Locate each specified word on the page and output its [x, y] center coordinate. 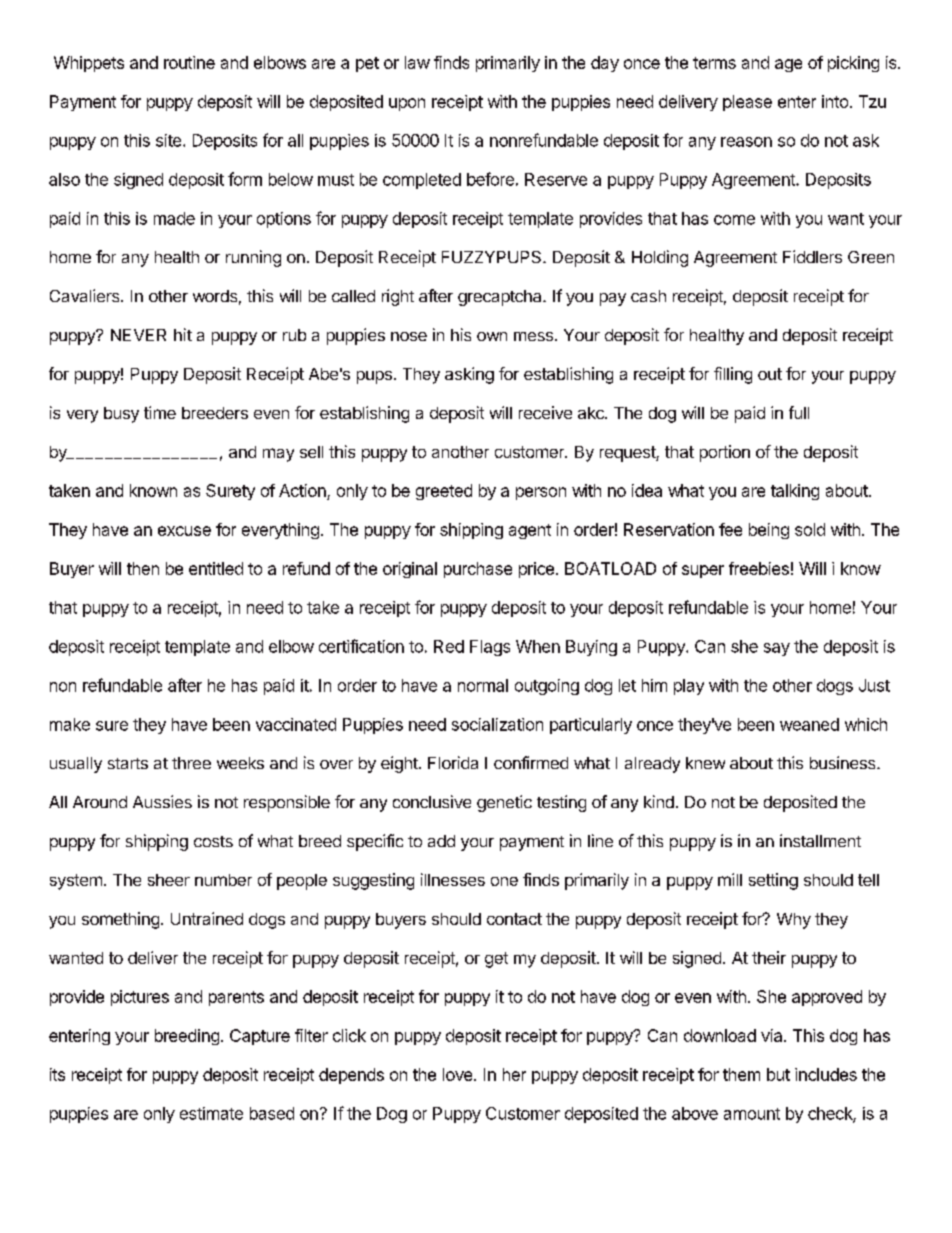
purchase [478, 570]
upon [407, 104]
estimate [211, 1113]
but [778, 1074]
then [143, 568]
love [459, 1074]
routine [189, 62]
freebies [759, 568]
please [747, 103]
